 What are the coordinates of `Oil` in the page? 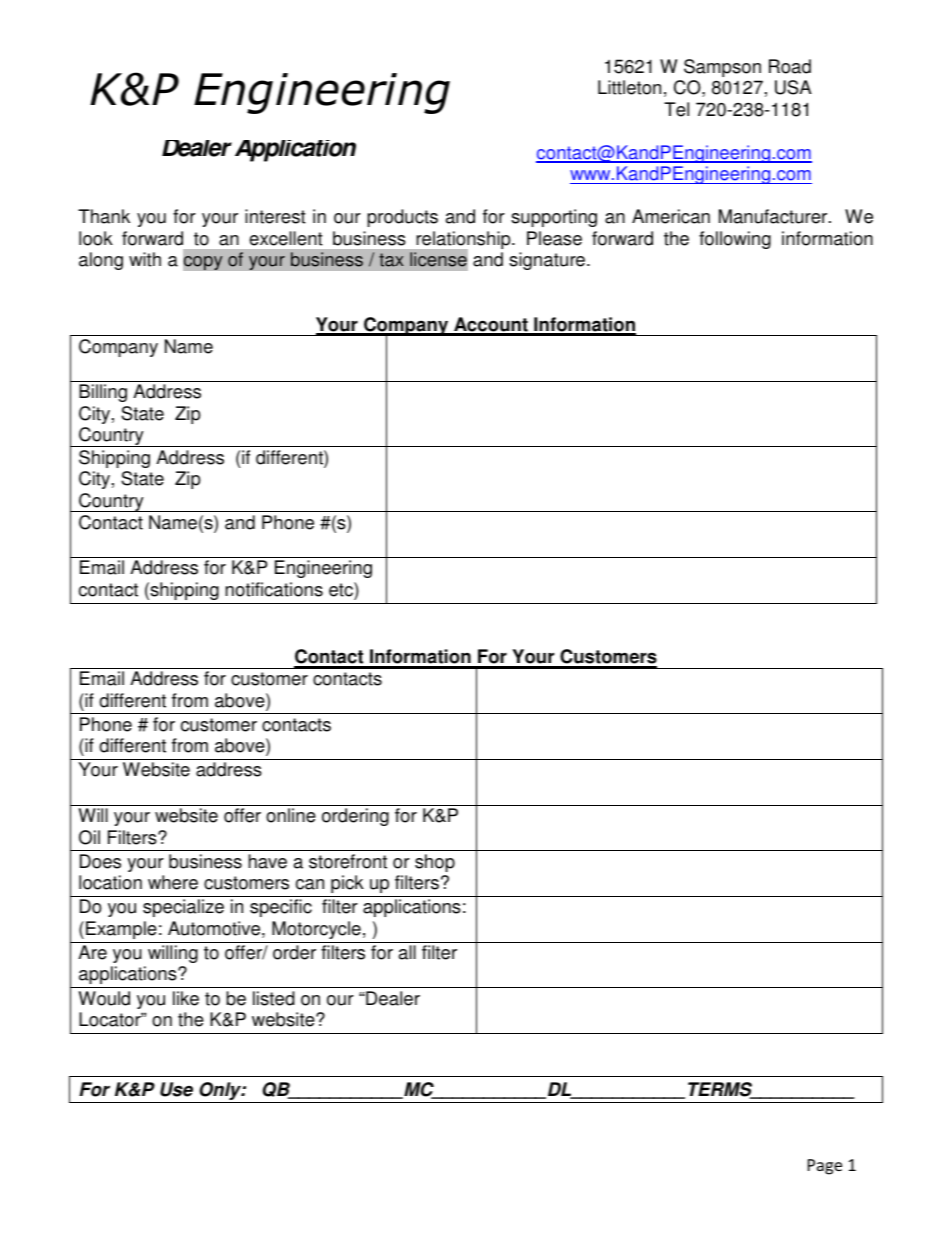 It's located at (89, 837).
